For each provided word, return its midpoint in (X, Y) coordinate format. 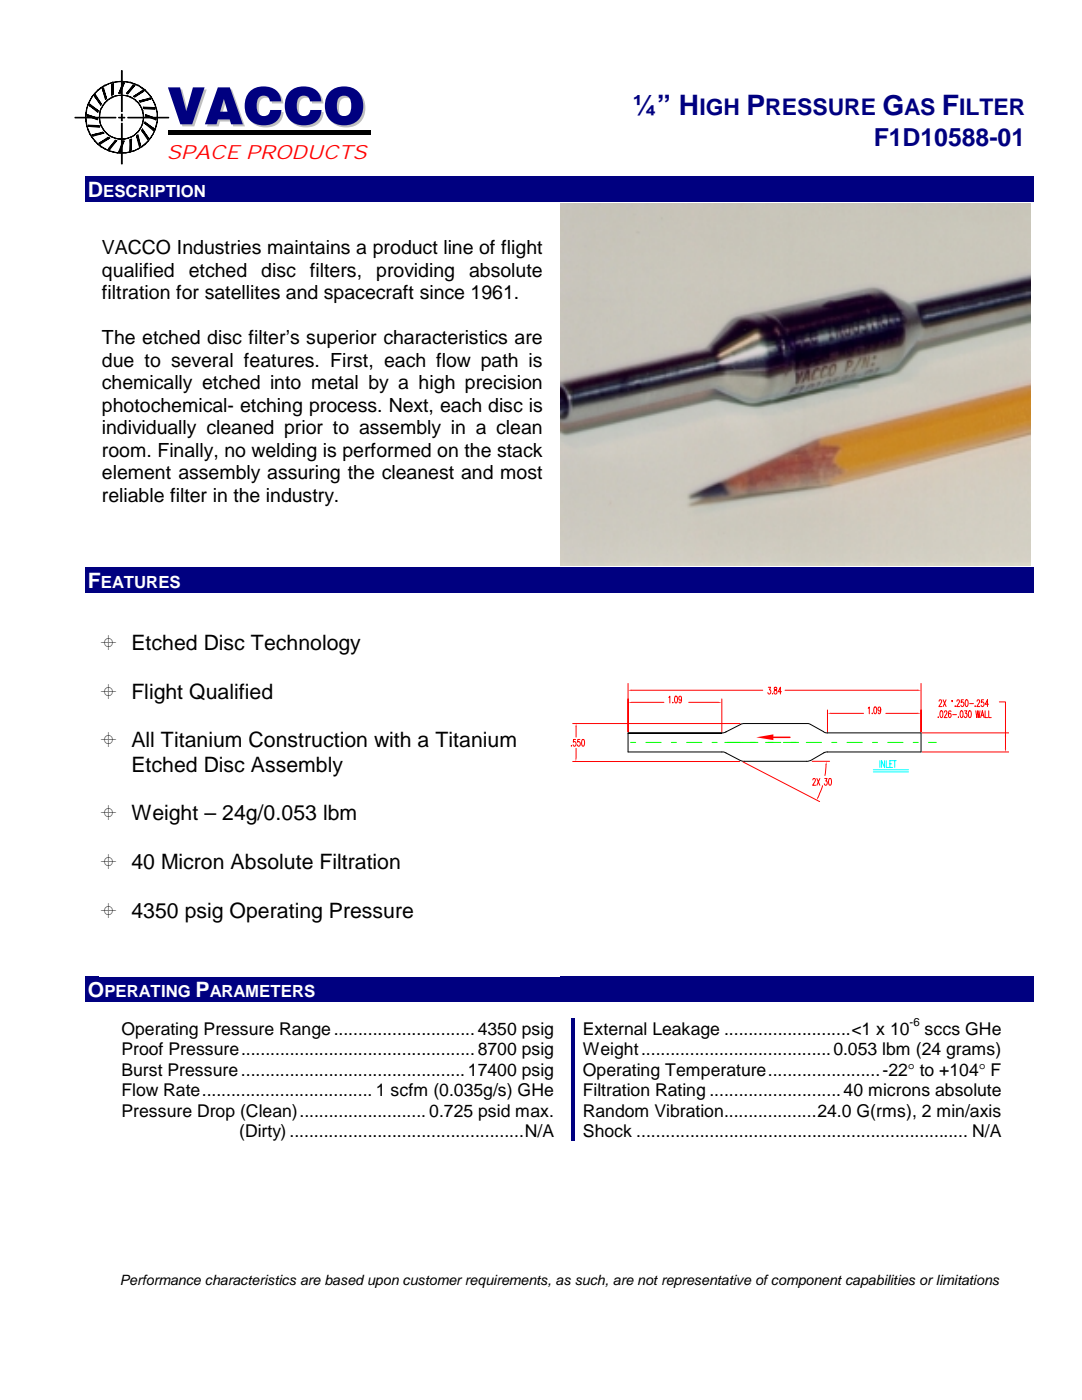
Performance (161, 1279)
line (458, 247)
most (521, 473)
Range (305, 1030)
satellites (242, 292)
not (648, 1280)
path (499, 362)
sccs (942, 1030)
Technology (306, 644)
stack (520, 450)
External (615, 1029)
